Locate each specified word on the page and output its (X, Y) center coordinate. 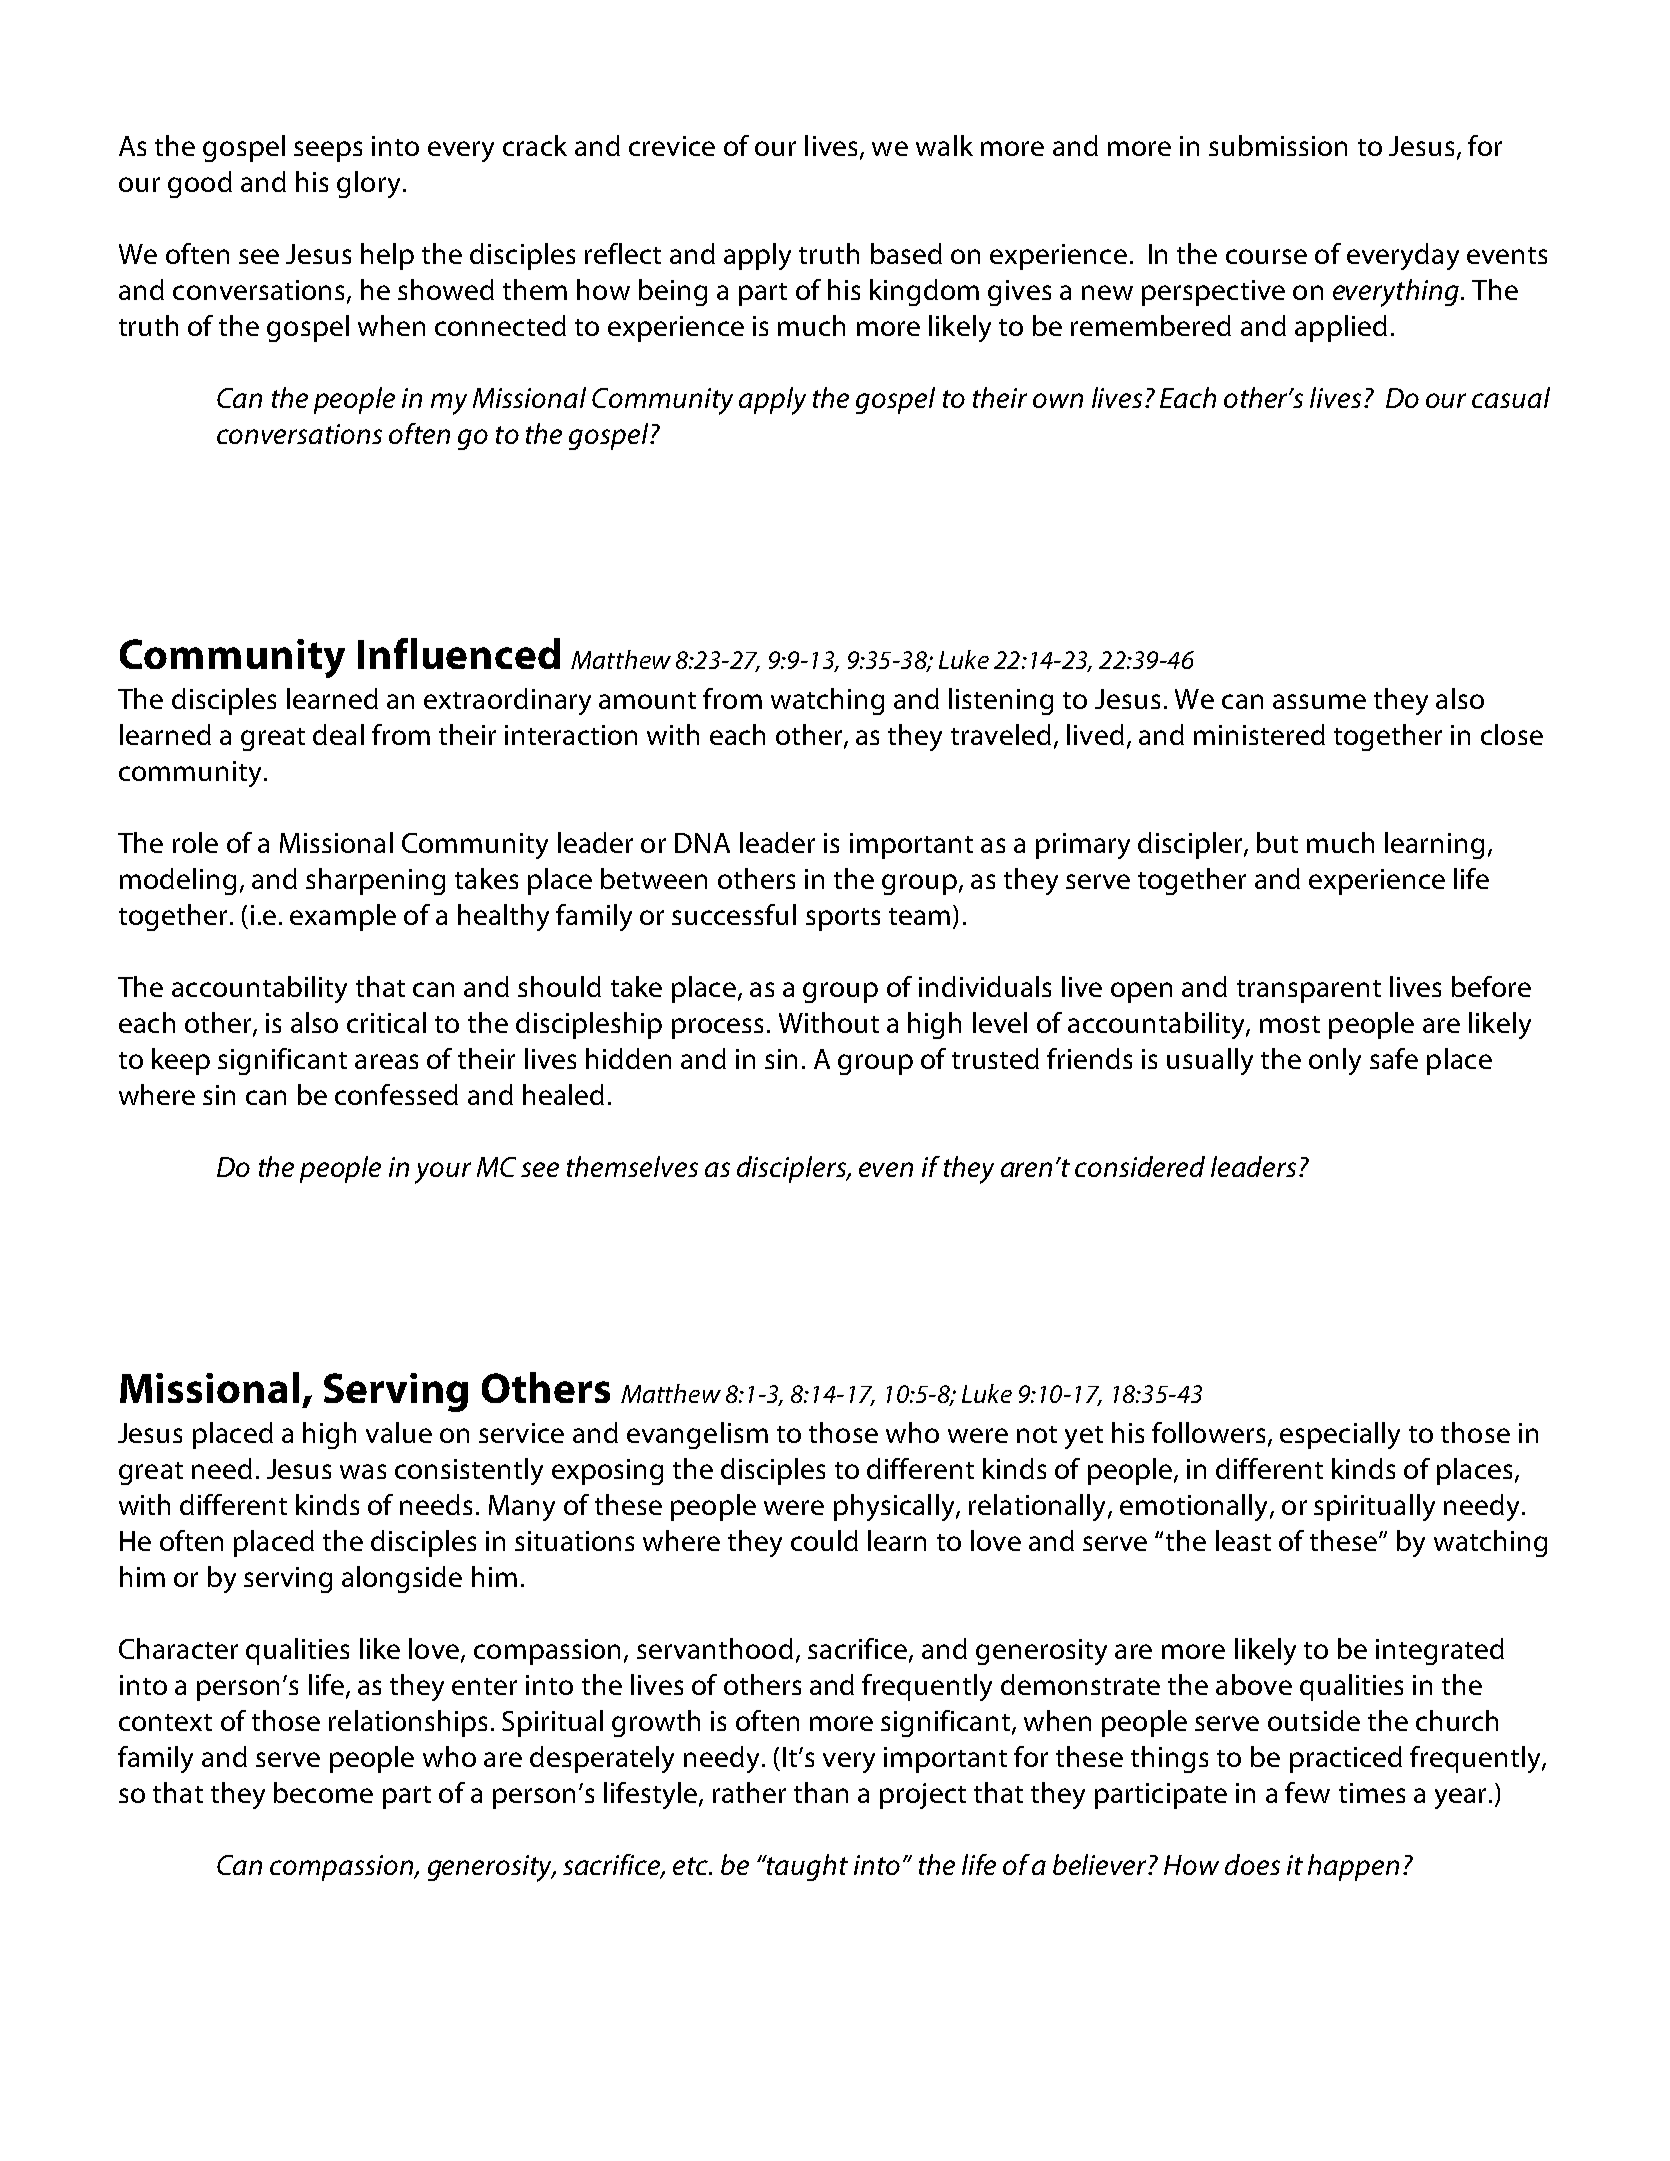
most (1290, 1024)
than (821, 1792)
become (323, 1792)
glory (368, 184)
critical (386, 1022)
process (717, 1028)
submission (1278, 145)
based (906, 253)
